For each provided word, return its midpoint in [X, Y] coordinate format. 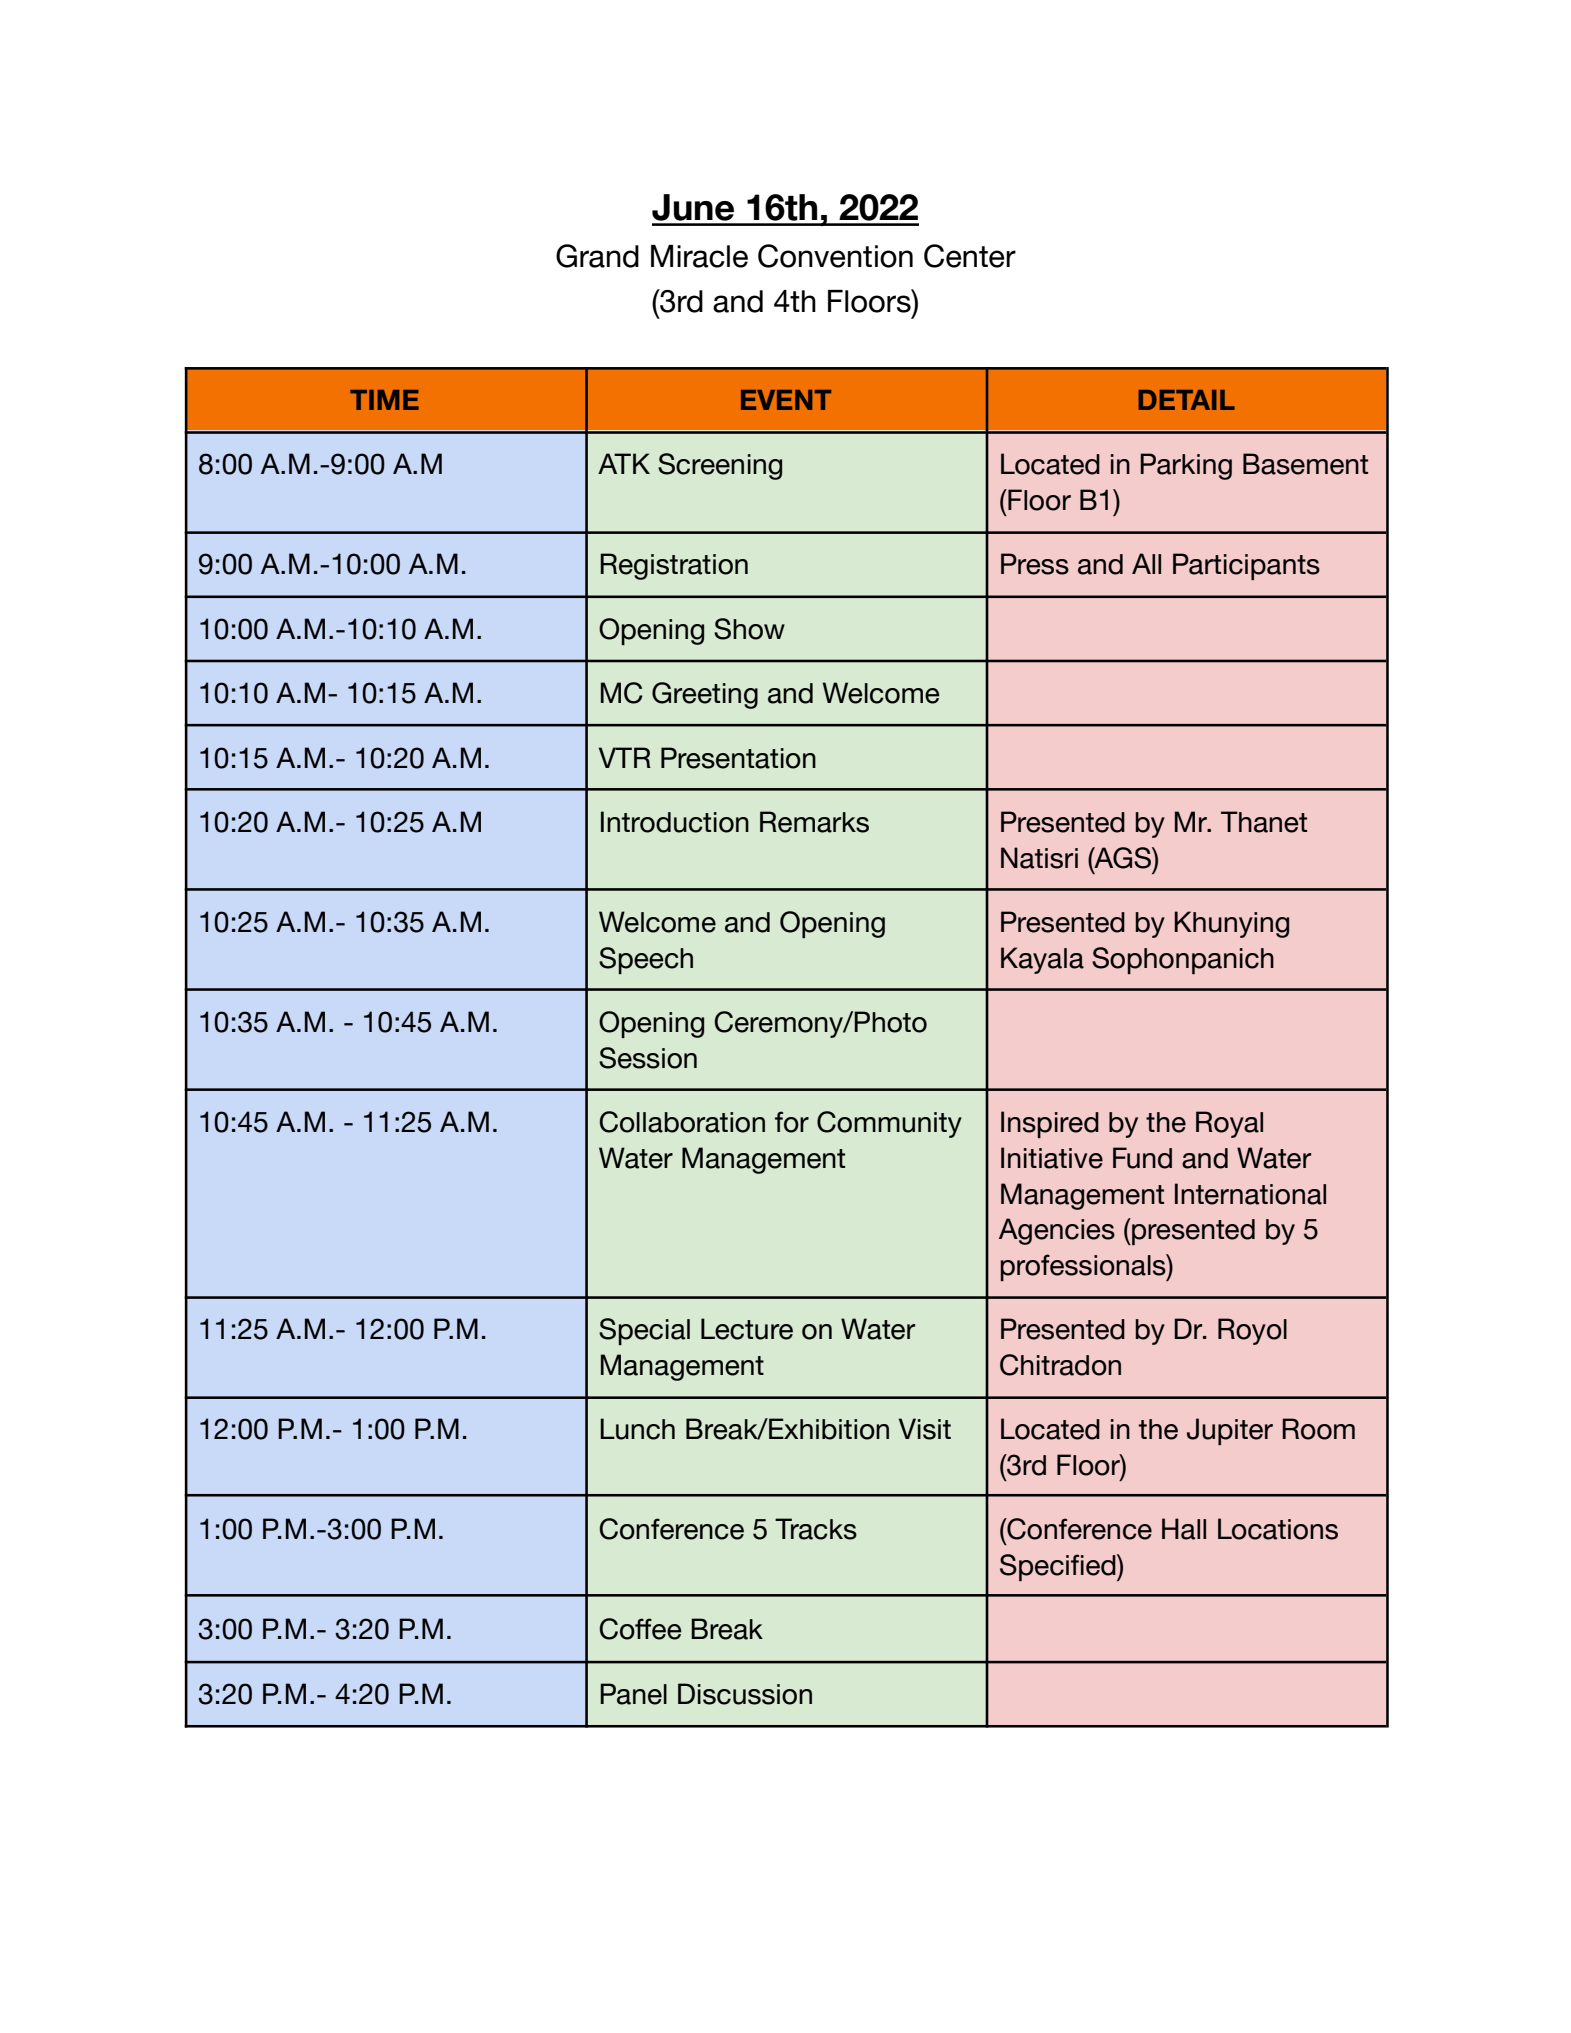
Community [889, 1124]
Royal [1229, 1124]
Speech [646, 960]
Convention [835, 256]
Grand [597, 256]
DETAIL [1186, 400]
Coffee [641, 1629]
